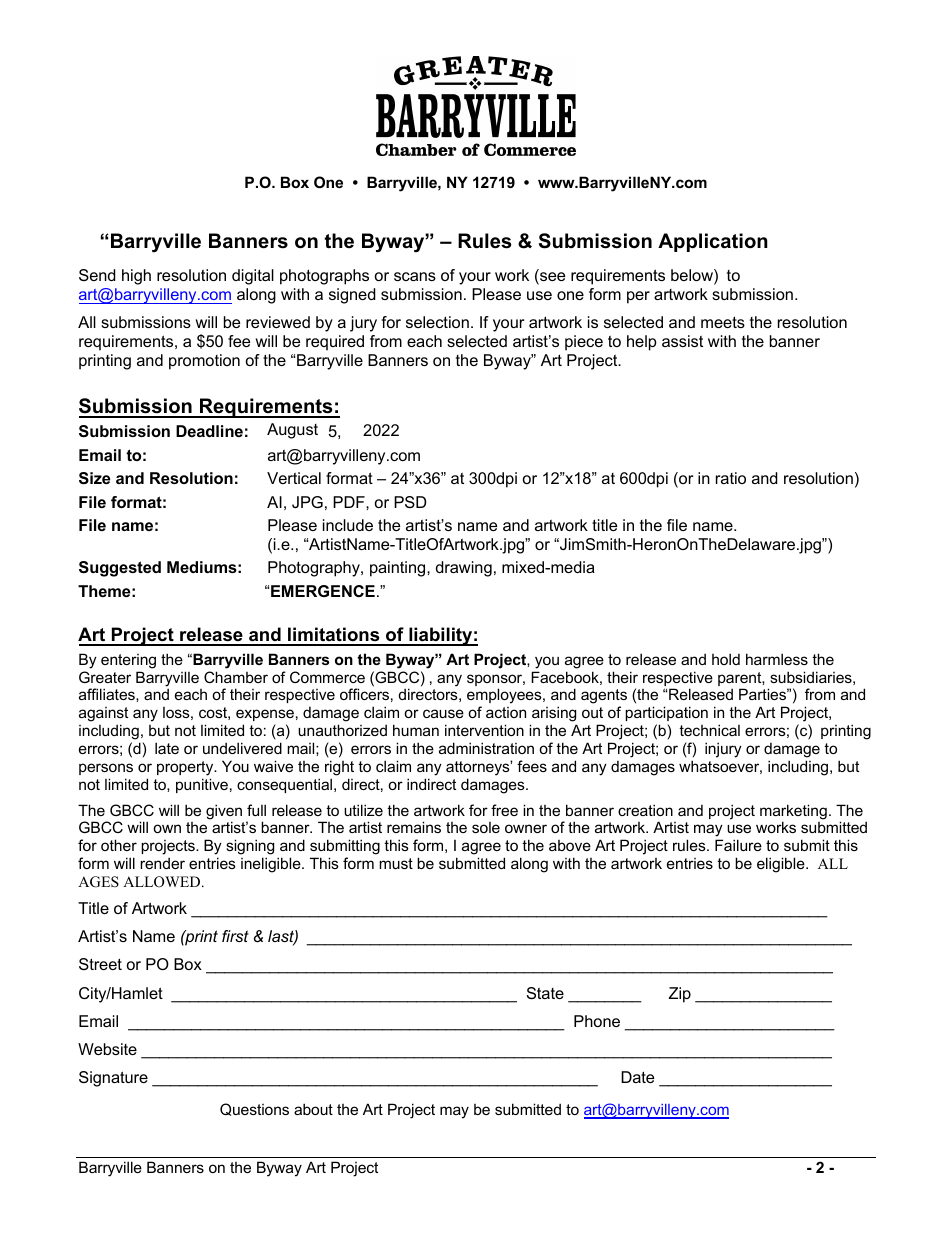 The width and height of the screenshot is (952, 1233). I want to click on high, so click(136, 277).
